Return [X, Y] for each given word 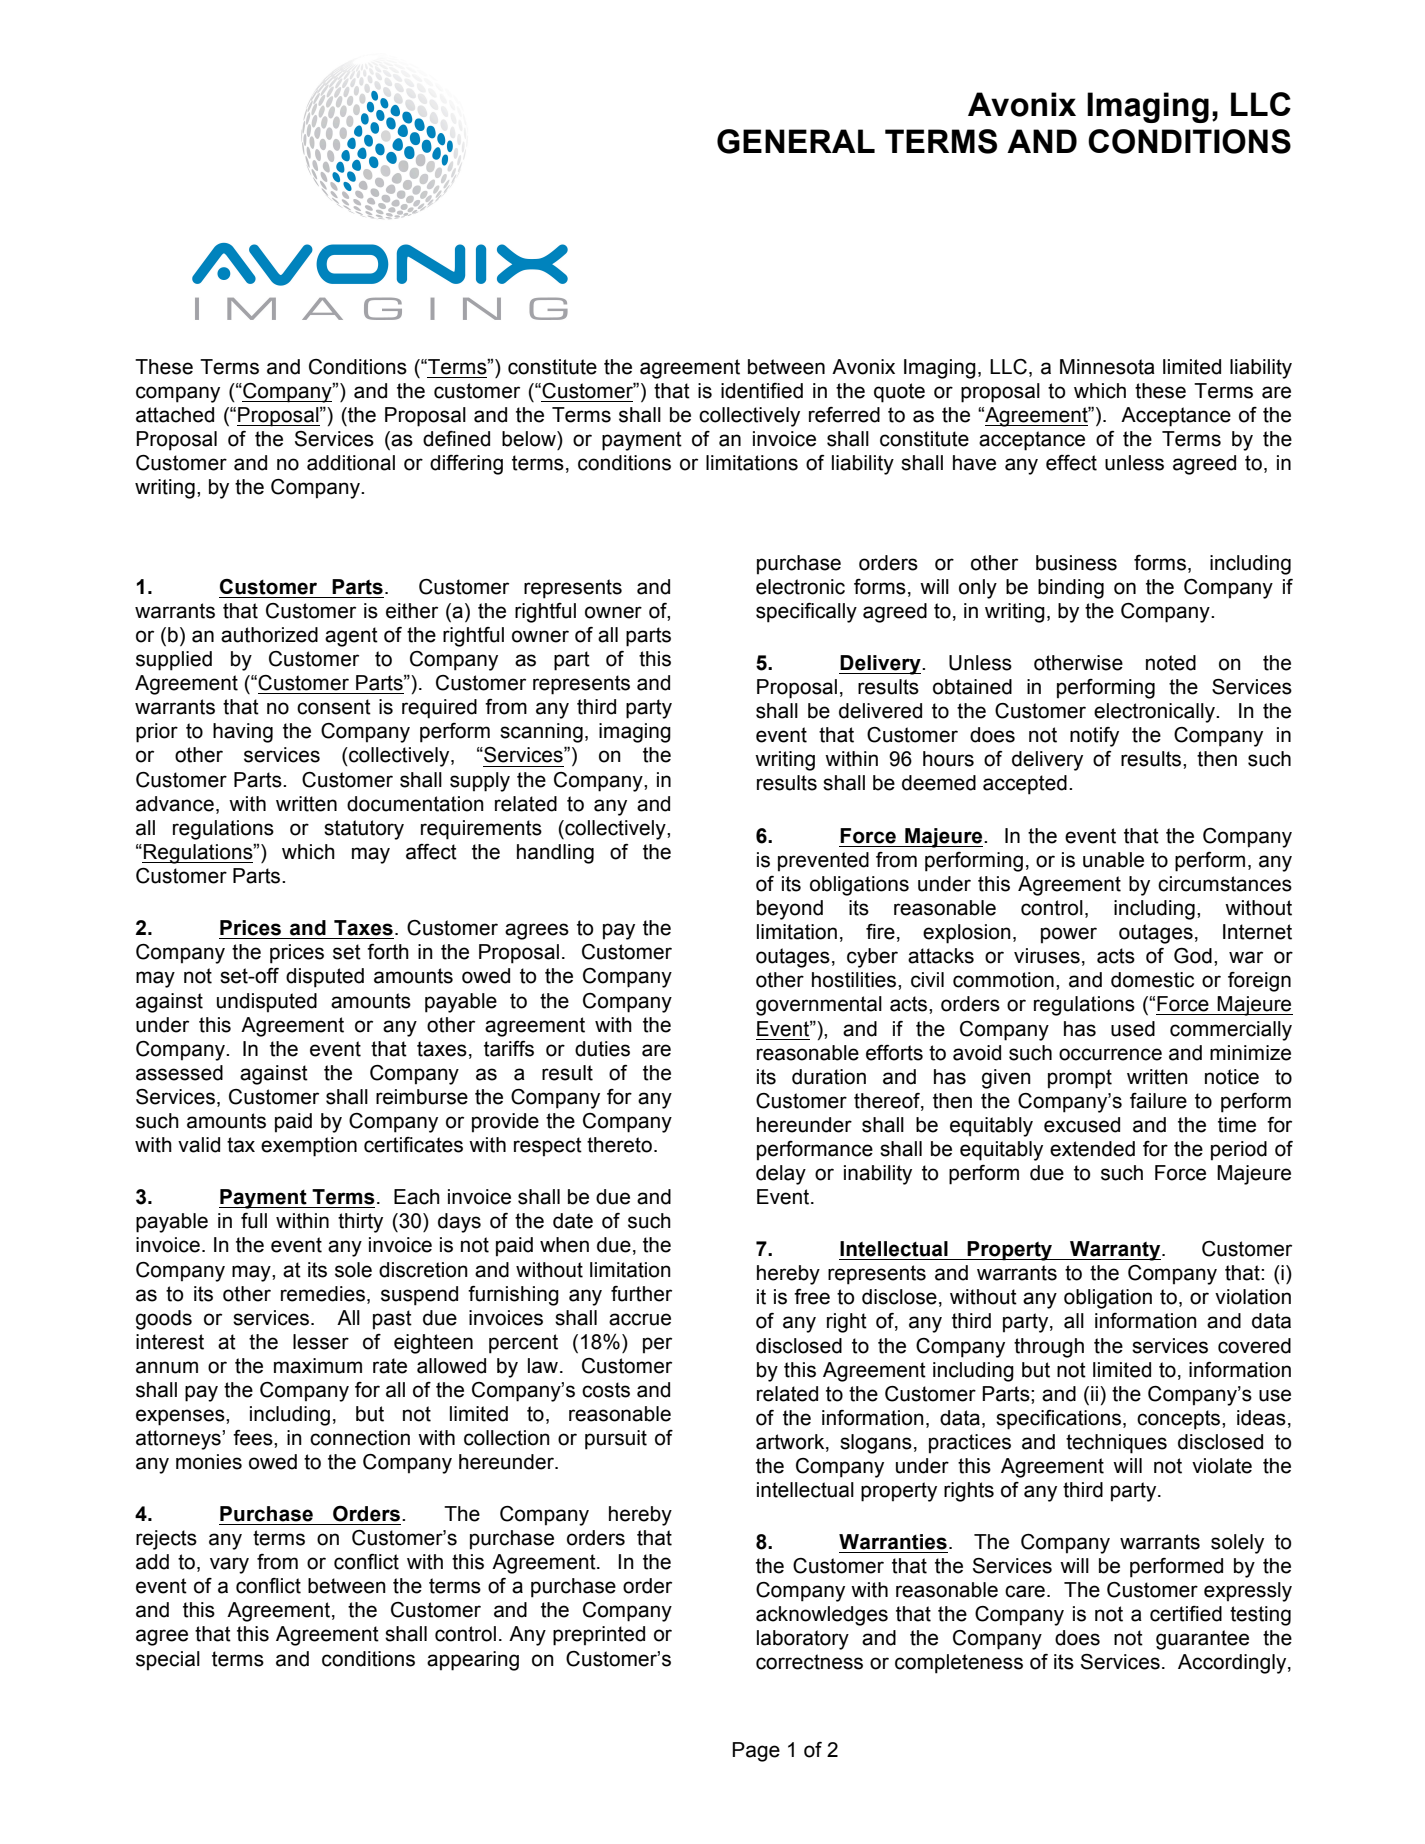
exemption [309, 1147]
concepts [1180, 1420]
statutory [364, 830]
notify [1094, 737]
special [168, 1661]
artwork [791, 1442]
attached [175, 415]
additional [351, 463]
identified [762, 391]
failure [1158, 1101]
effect [1071, 463]
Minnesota [1107, 367]
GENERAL [796, 141]
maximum [318, 1366]
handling [555, 854]
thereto [619, 1145]
